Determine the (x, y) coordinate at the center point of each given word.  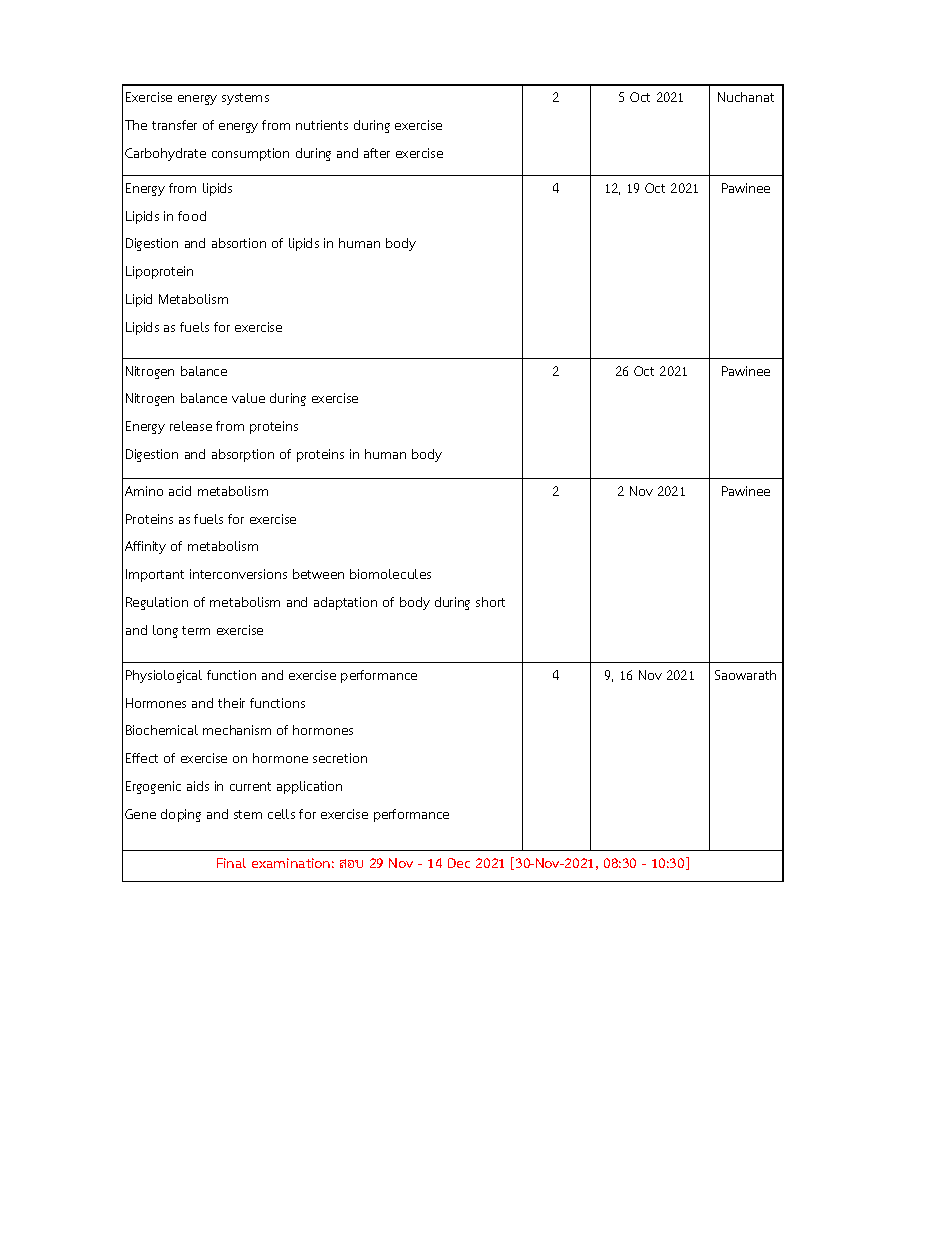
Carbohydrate (165, 154)
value (248, 398)
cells (281, 814)
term (196, 630)
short (490, 602)
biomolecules (390, 574)
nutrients (322, 125)
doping (181, 815)
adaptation (345, 603)
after (377, 153)
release (191, 426)
